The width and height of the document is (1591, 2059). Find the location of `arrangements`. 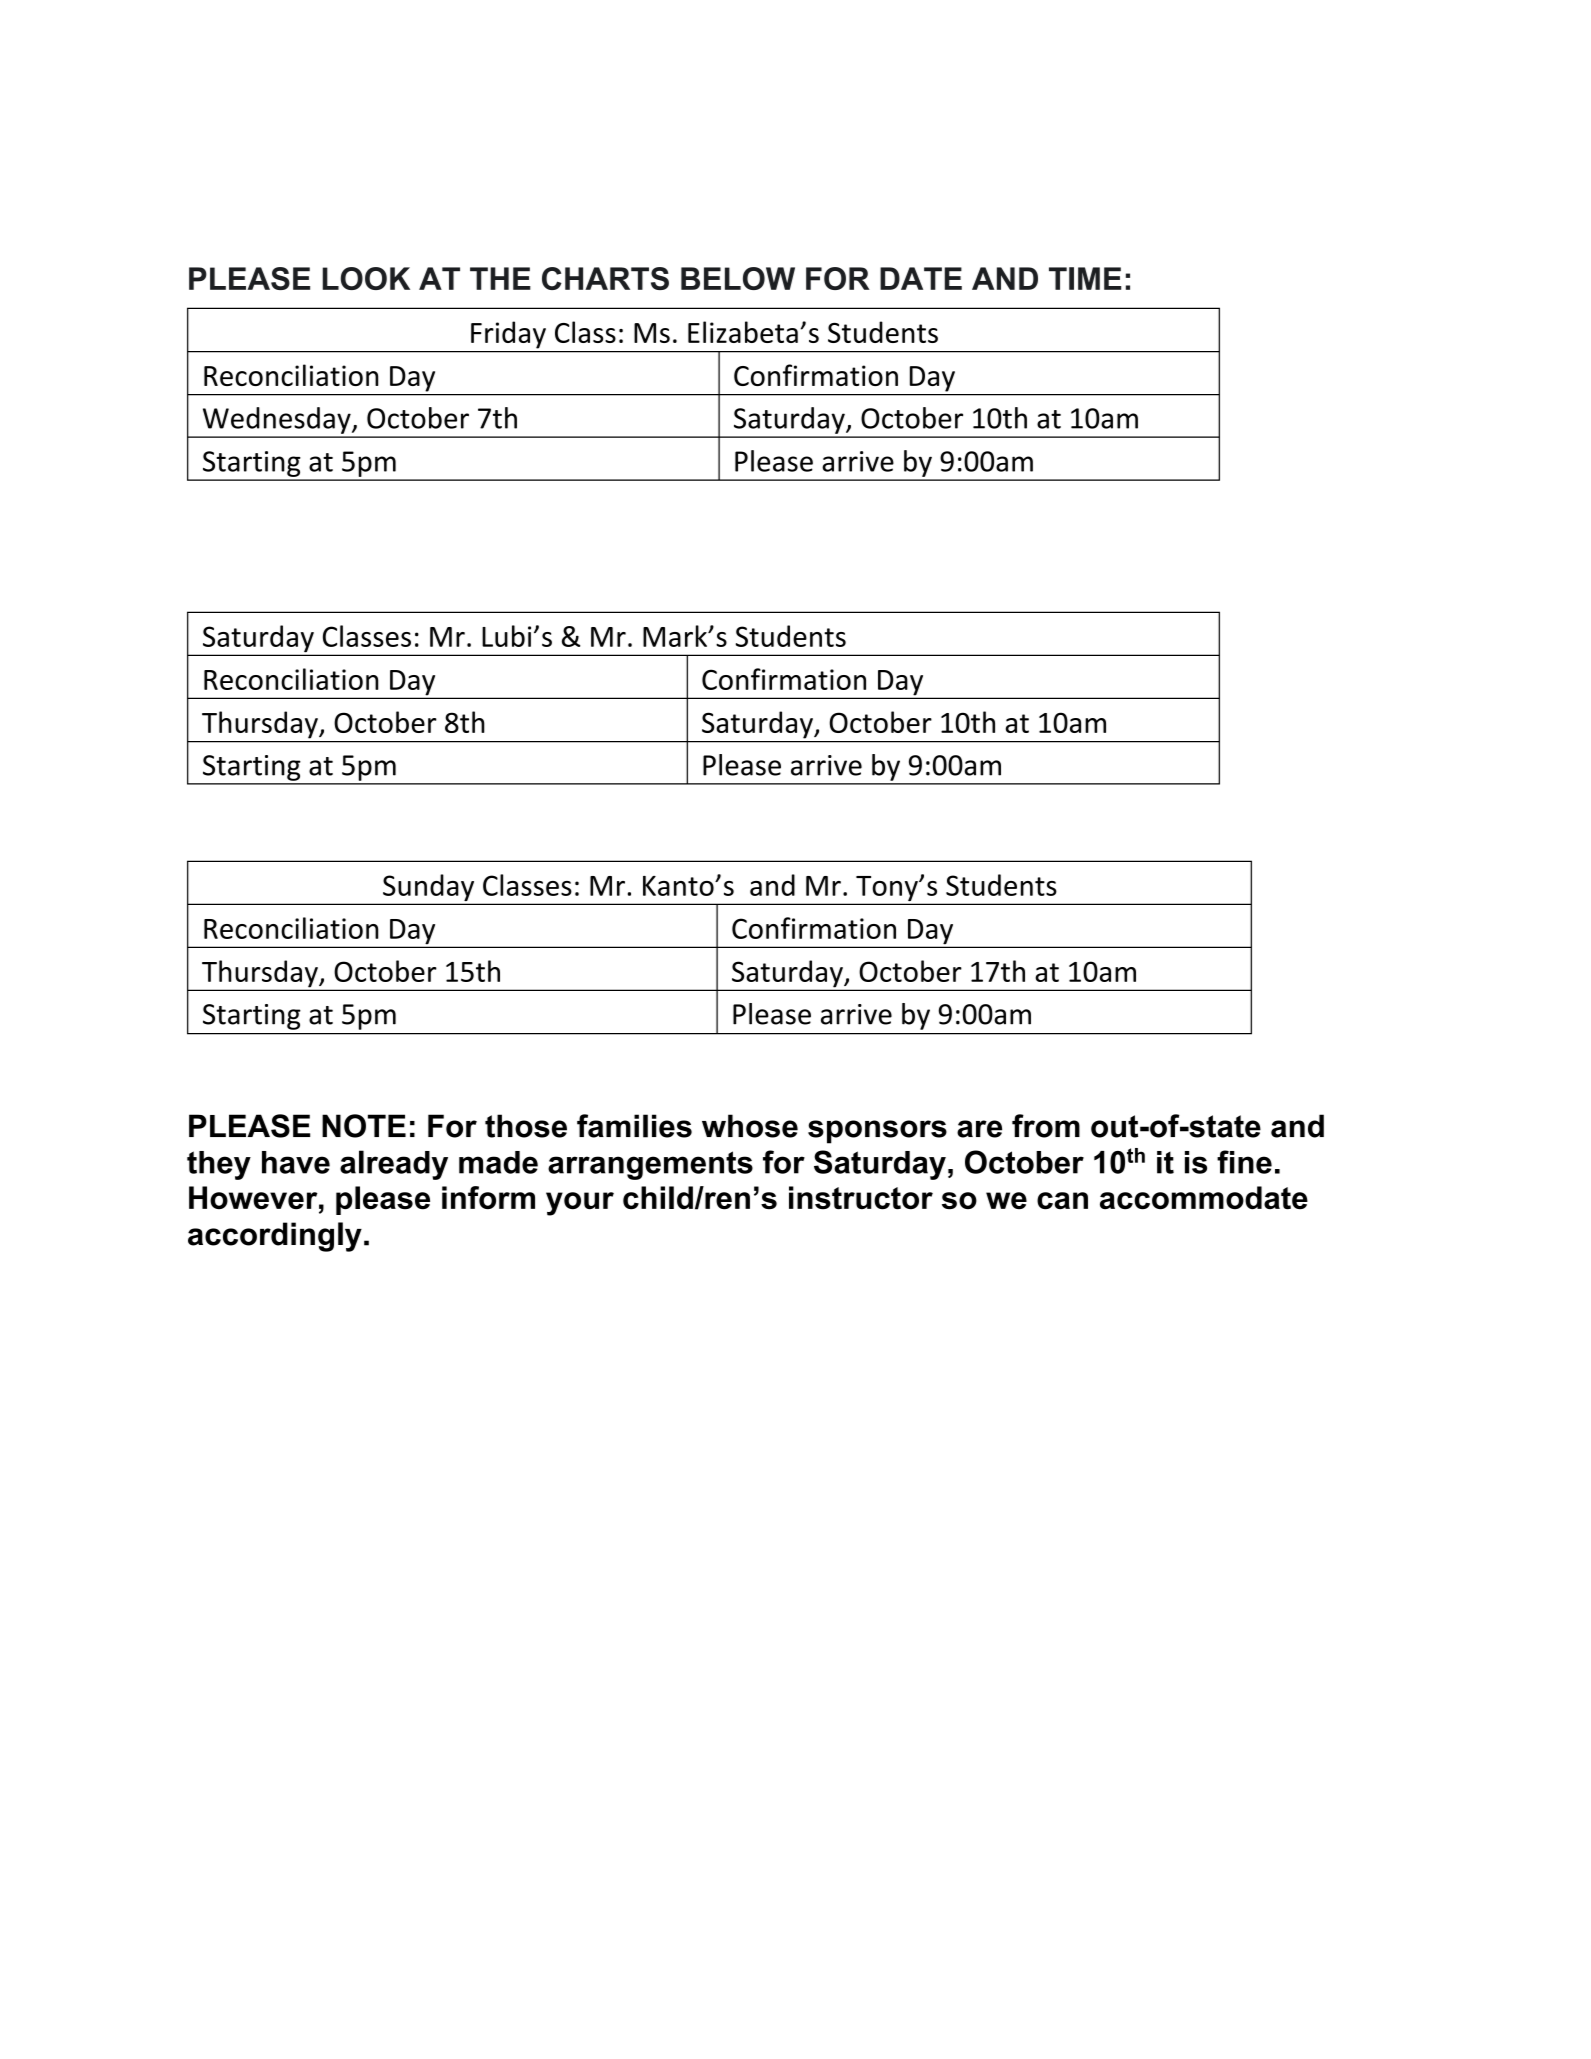

arrangements is located at coordinates (650, 1165).
